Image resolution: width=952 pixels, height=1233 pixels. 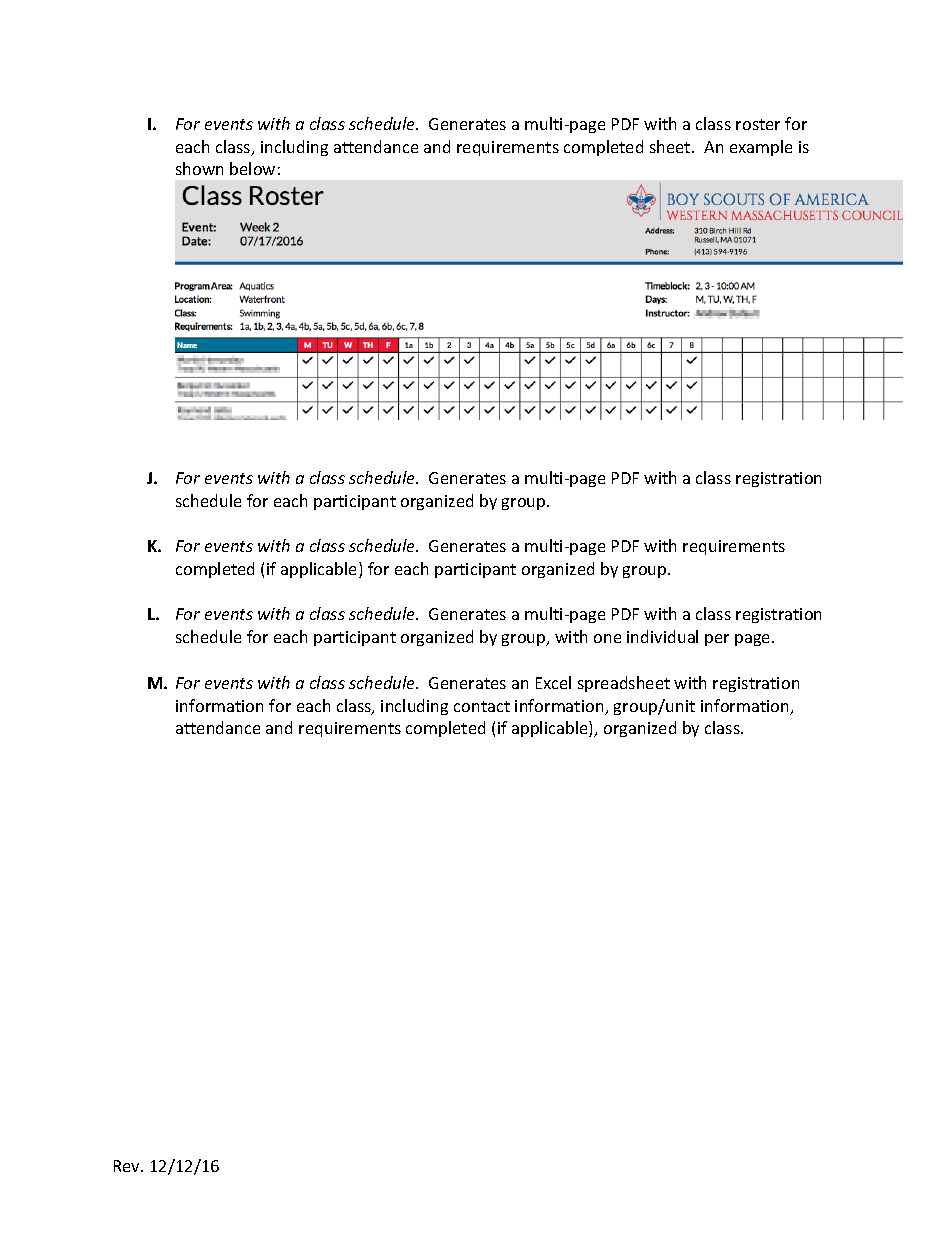 What do you see at coordinates (553, 682) in the screenshot?
I see `Excel` at bounding box center [553, 682].
